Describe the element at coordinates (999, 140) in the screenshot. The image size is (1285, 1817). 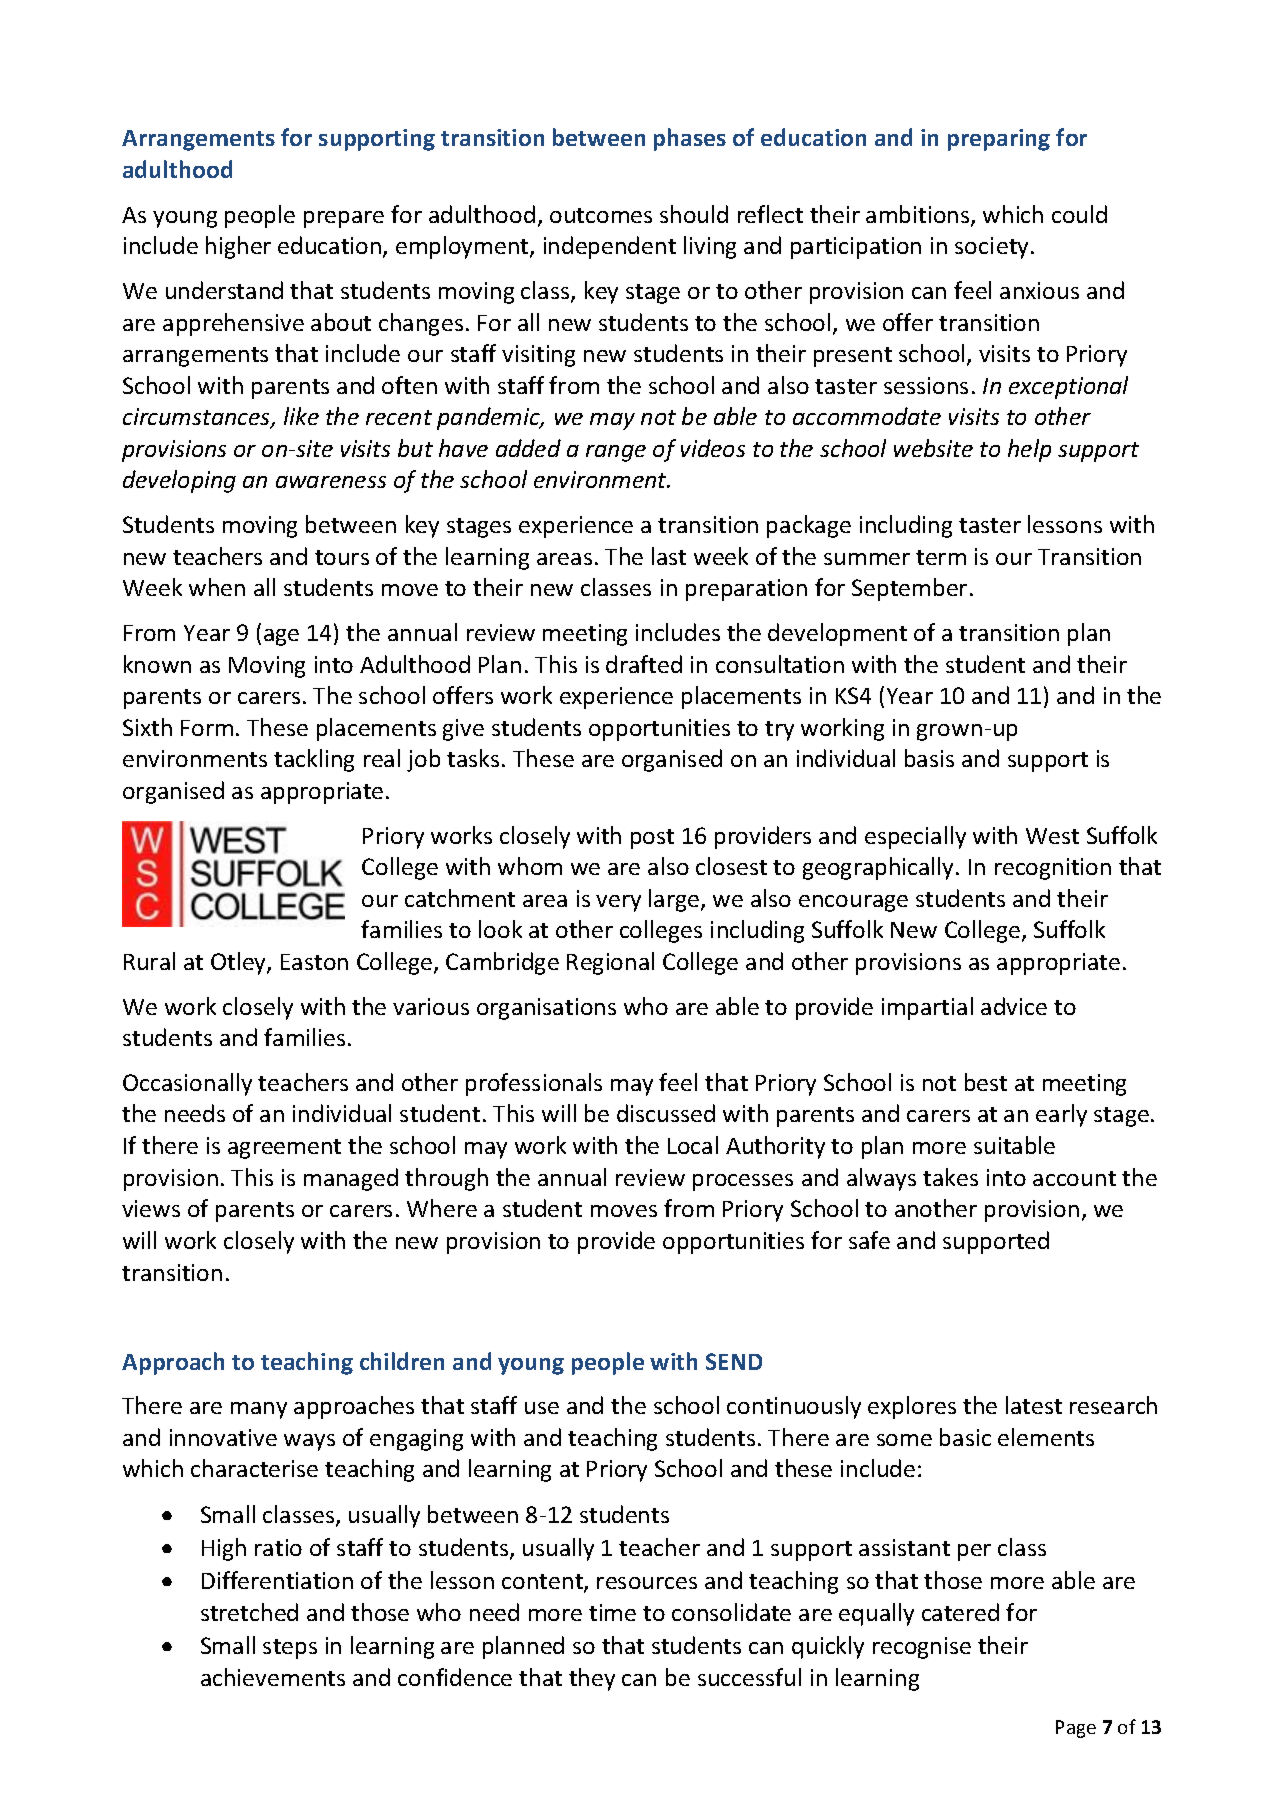
I see `preparing` at that location.
